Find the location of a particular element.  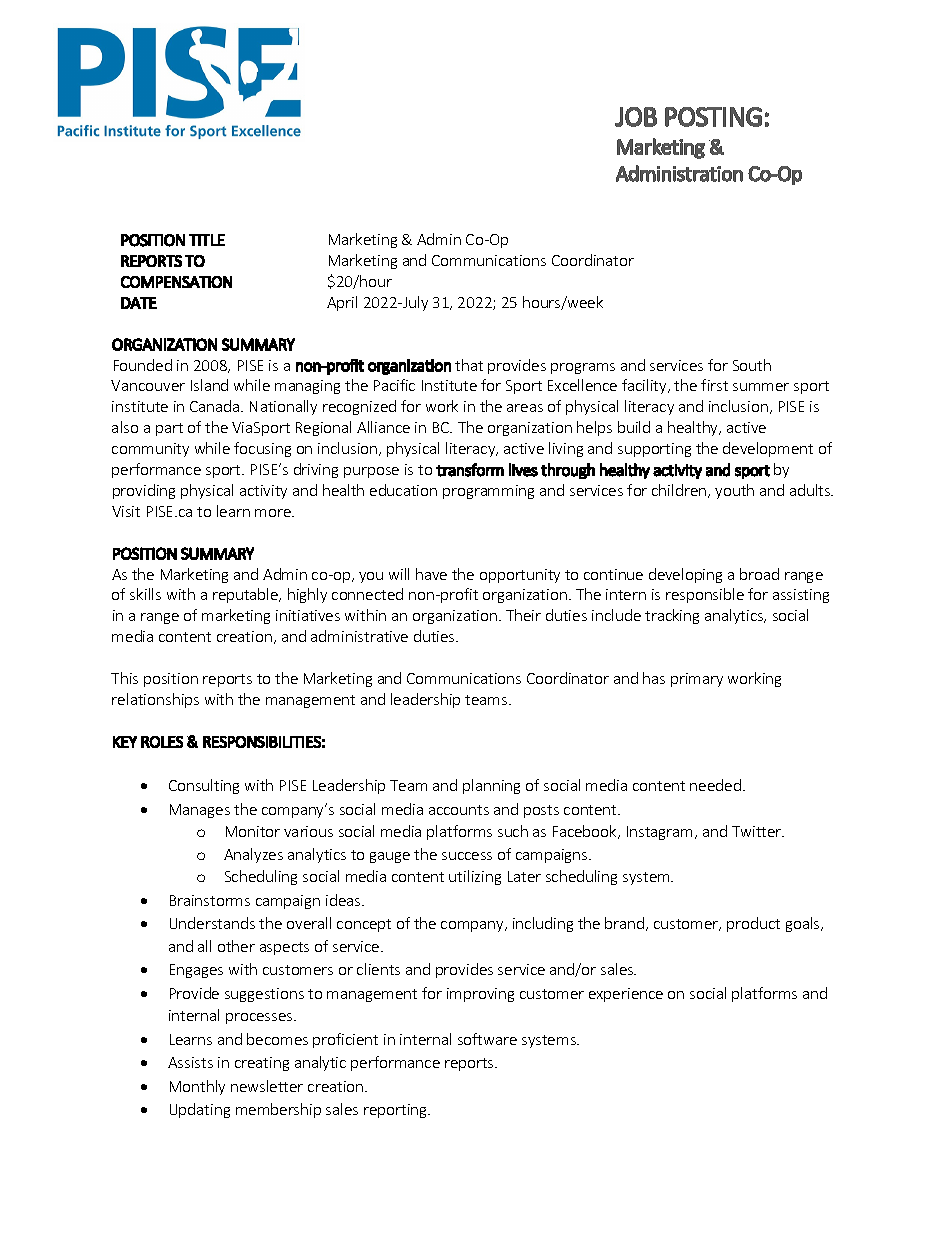

development is located at coordinates (768, 449).
